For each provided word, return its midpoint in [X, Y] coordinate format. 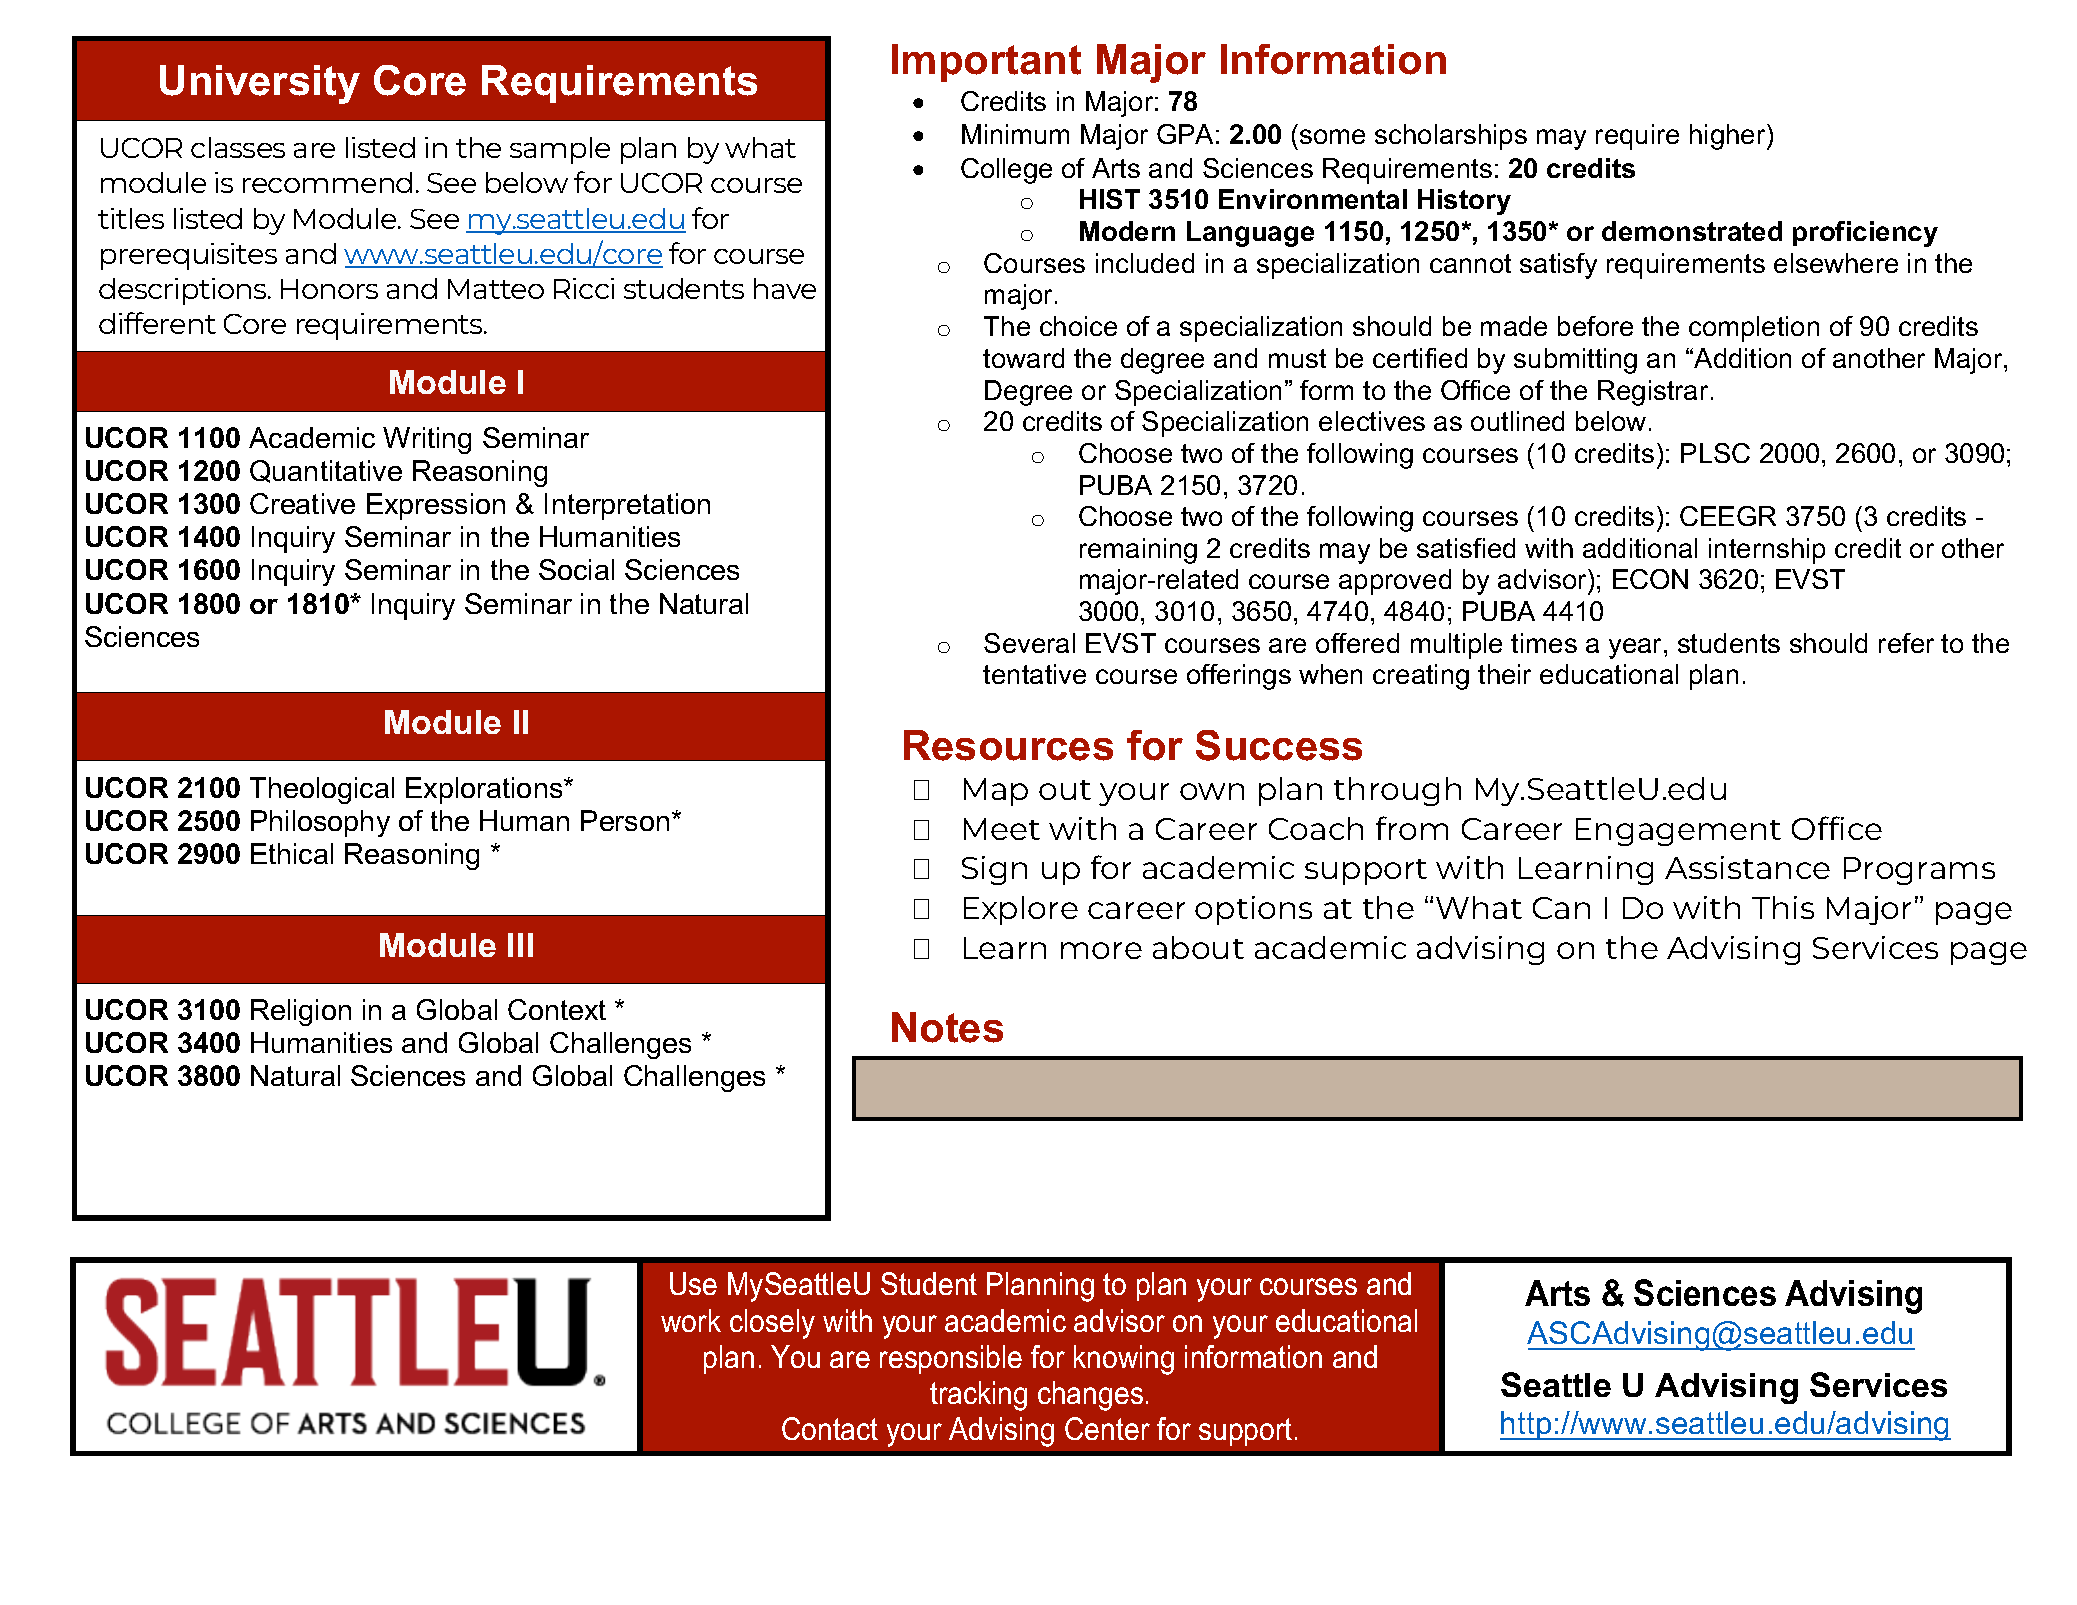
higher [1729, 137]
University [260, 84]
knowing [1124, 1360]
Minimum [1015, 134]
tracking [978, 1396]
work [691, 1320]
